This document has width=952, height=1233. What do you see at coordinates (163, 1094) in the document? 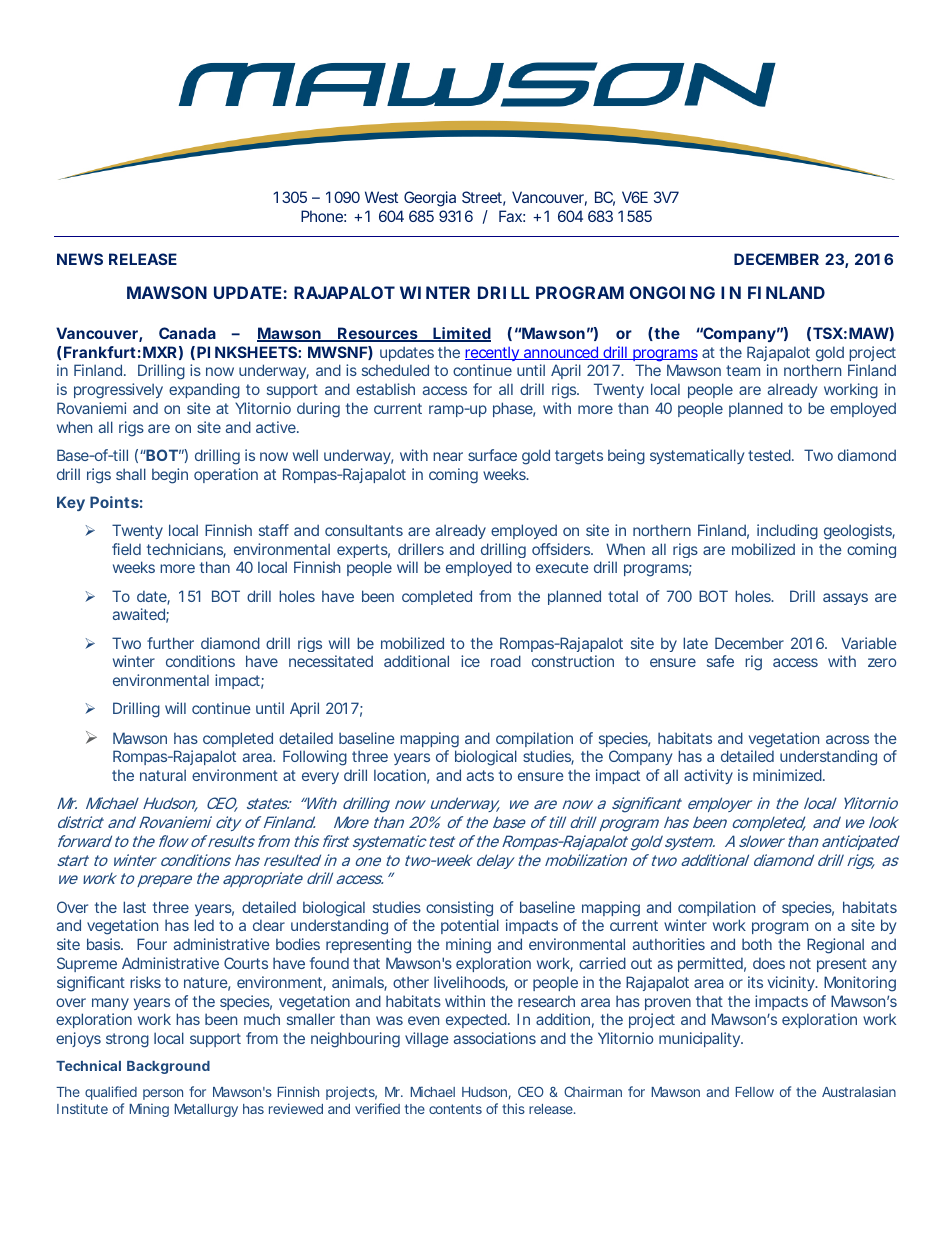
I see `person` at bounding box center [163, 1094].
